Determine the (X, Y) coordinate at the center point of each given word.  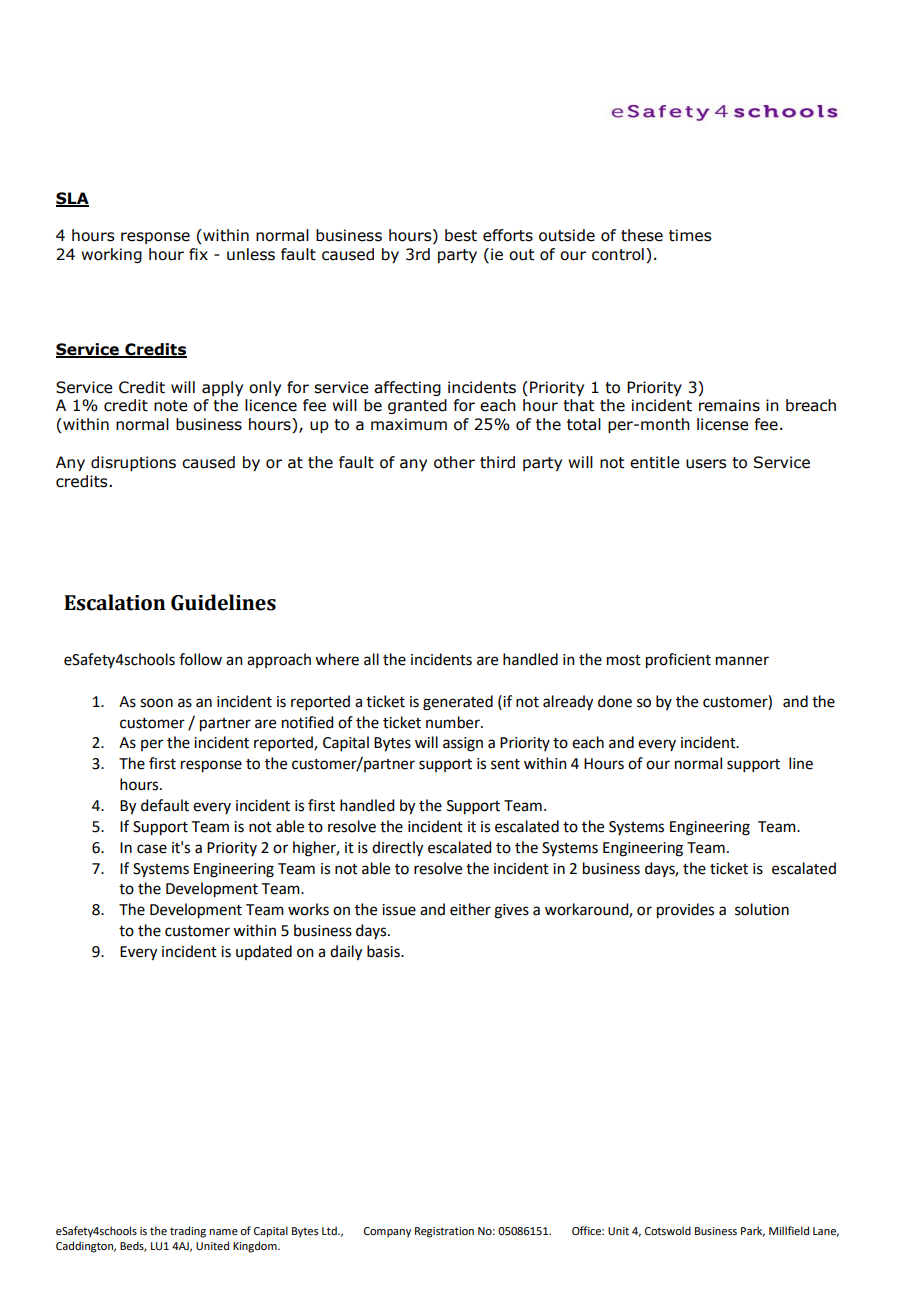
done (615, 701)
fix (198, 254)
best (461, 235)
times (690, 235)
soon (156, 703)
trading (188, 1232)
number (454, 722)
